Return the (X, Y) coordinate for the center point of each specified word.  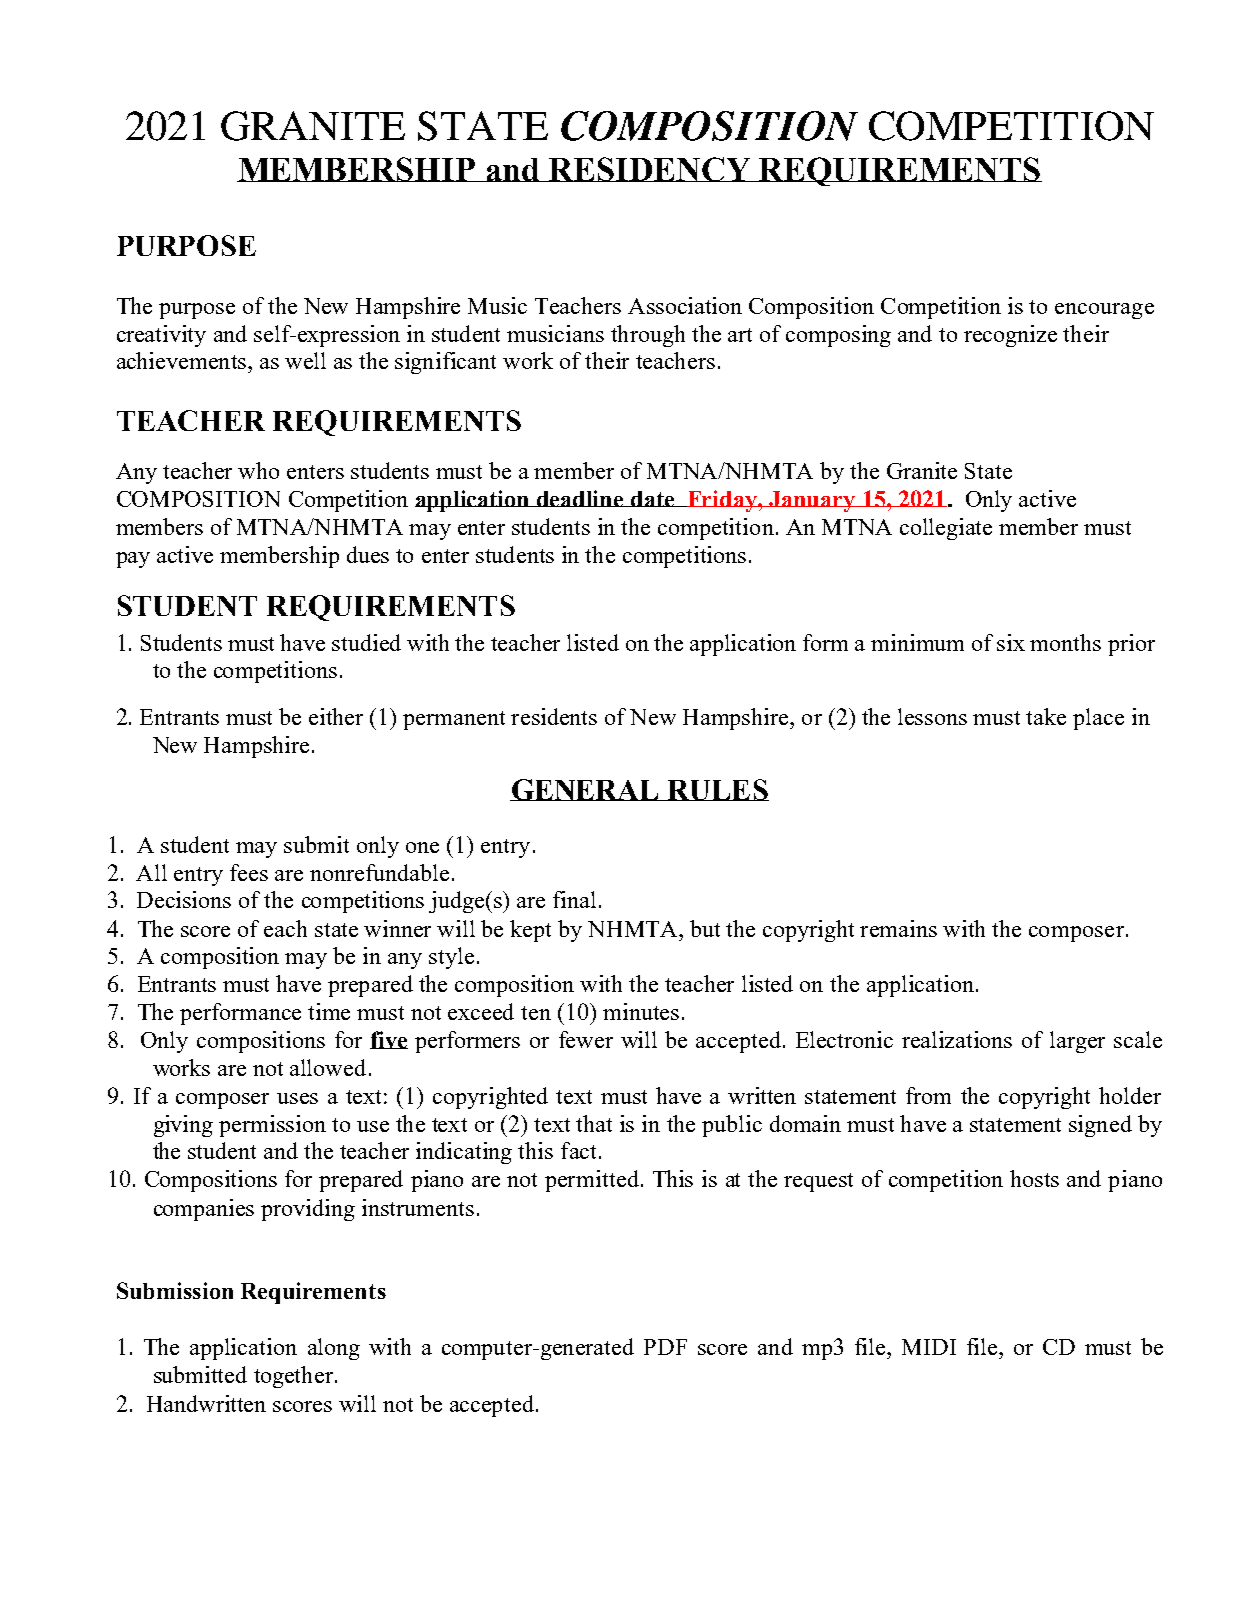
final (574, 899)
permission (272, 1126)
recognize (1010, 336)
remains (898, 928)
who (258, 470)
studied (366, 642)
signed (1100, 1126)
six (1011, 642)
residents (554, 716)
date (653, 499)
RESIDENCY (650, 169)
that (594, 1123)
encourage (1104, 311)
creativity (161, 336)
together (295, 1377)
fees (249, 872)
